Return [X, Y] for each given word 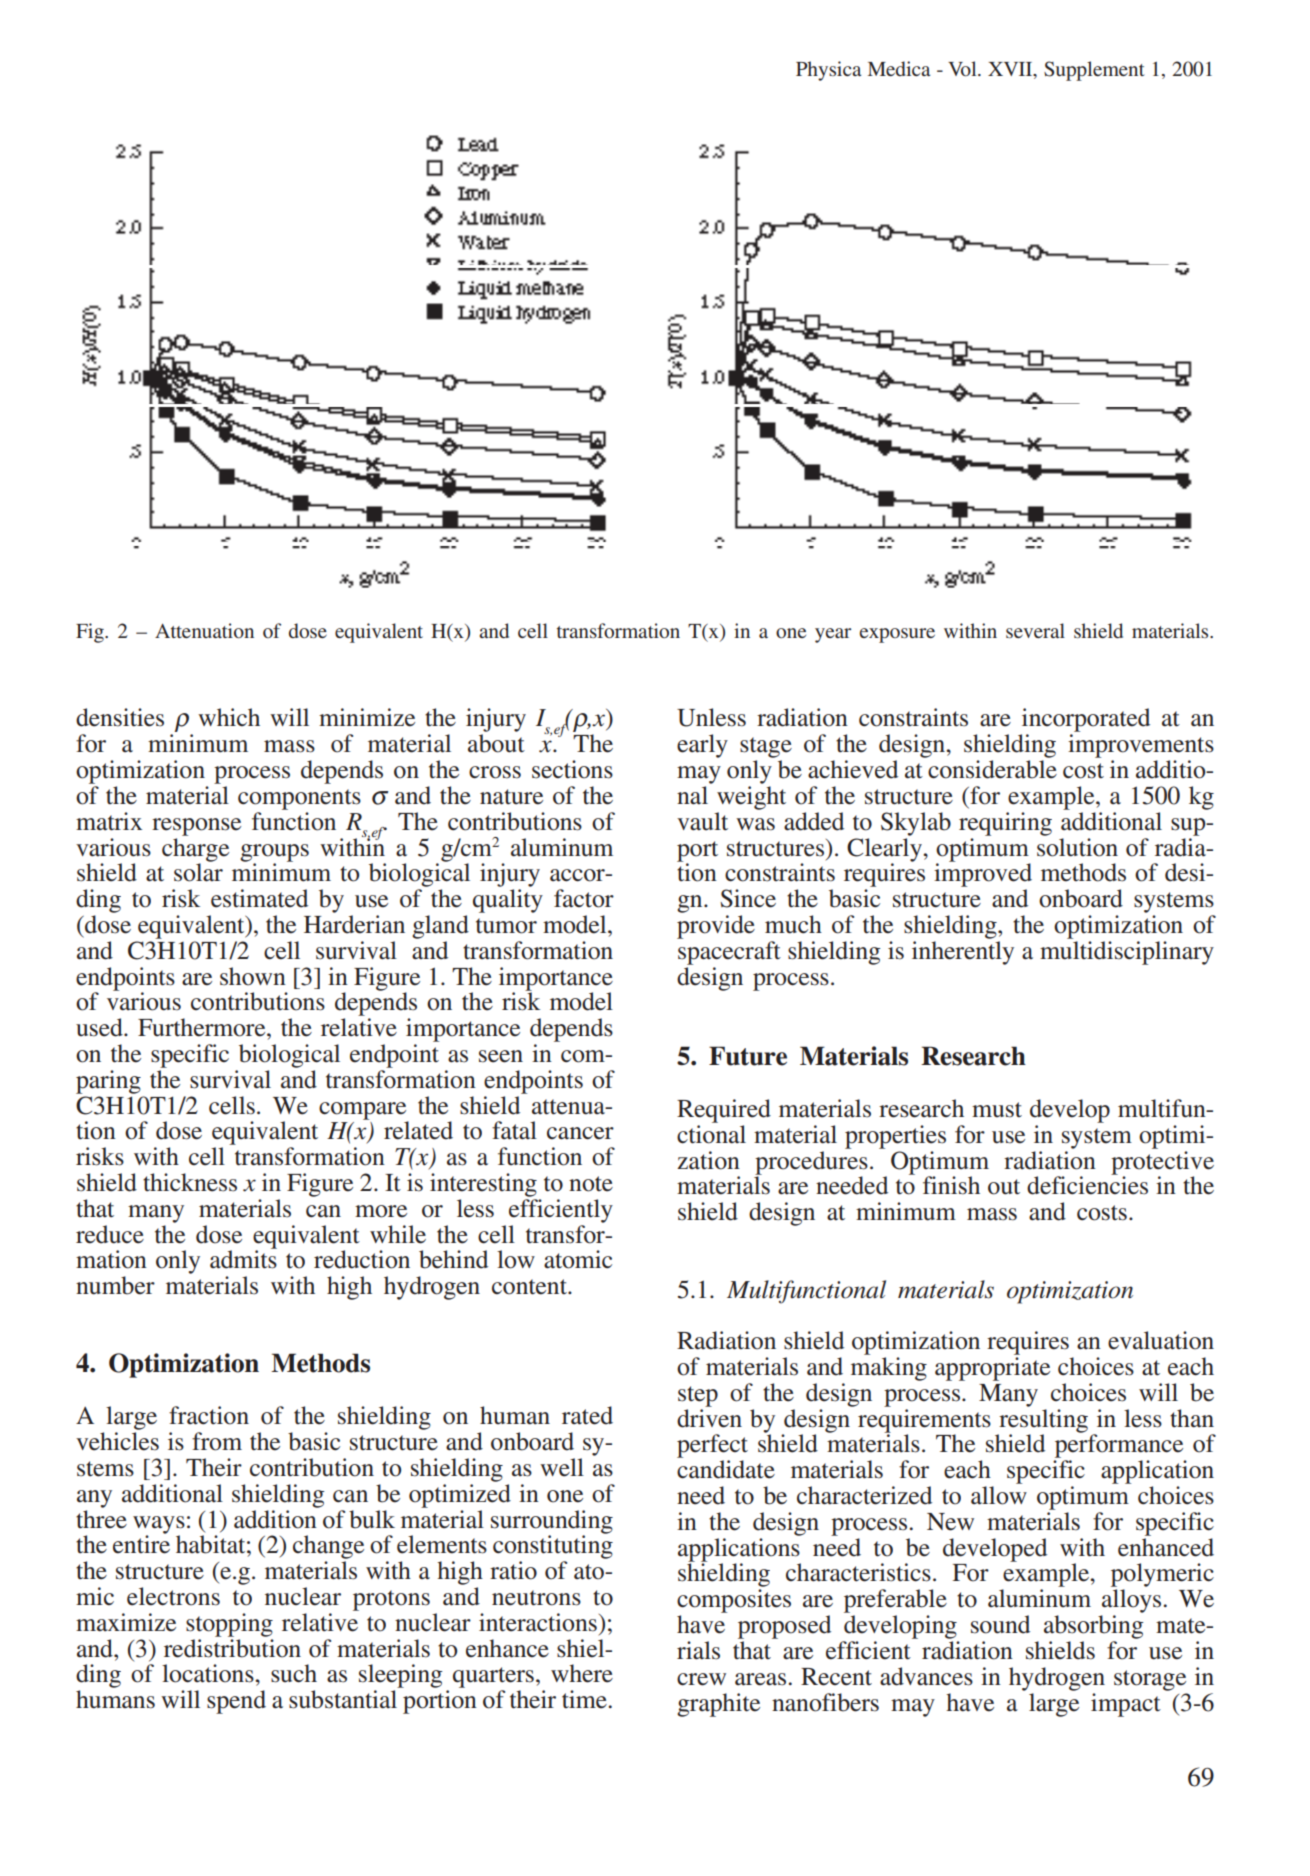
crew [701, 1679]
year [833, 635]
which [229, 717]
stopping [229, 1625]
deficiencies [1087, 1184]
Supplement [1094, 71]
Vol [963, 68]
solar [198, 871]
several [1035, 630]
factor [584, 898]
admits [243, 1258]
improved [983, 874]
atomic [578, 1259]
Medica [899, 68]
